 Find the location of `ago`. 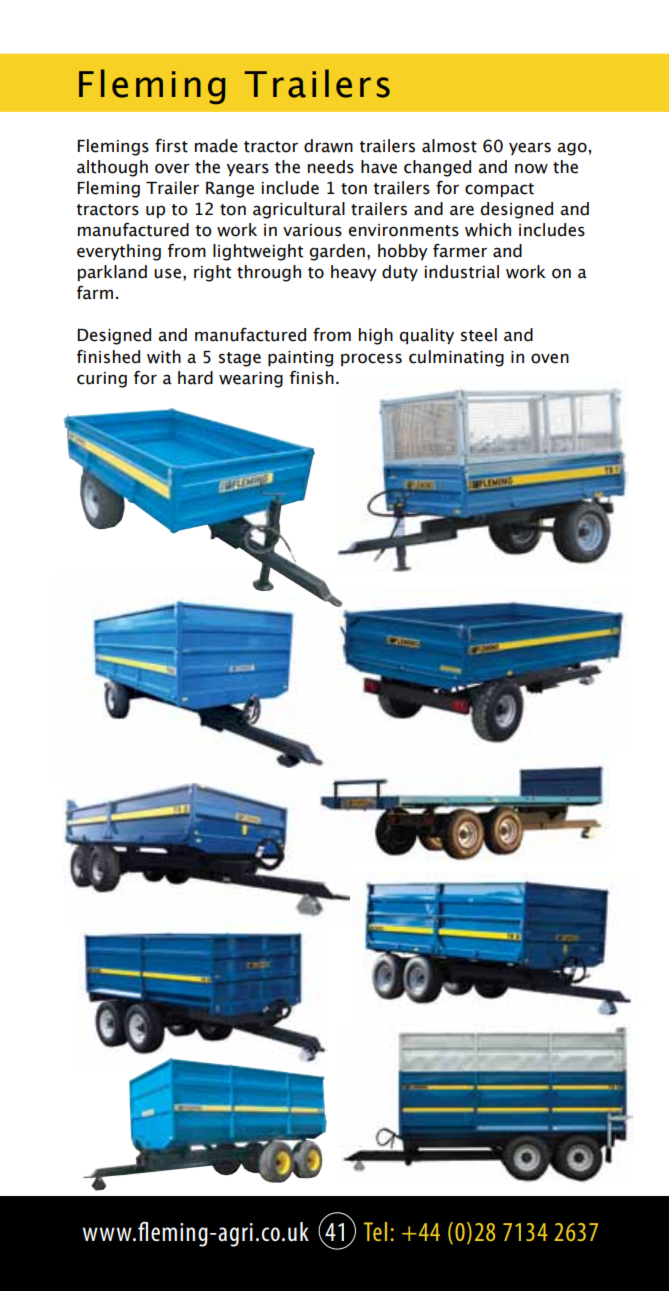

ago is located at coordinates (572, 149).
